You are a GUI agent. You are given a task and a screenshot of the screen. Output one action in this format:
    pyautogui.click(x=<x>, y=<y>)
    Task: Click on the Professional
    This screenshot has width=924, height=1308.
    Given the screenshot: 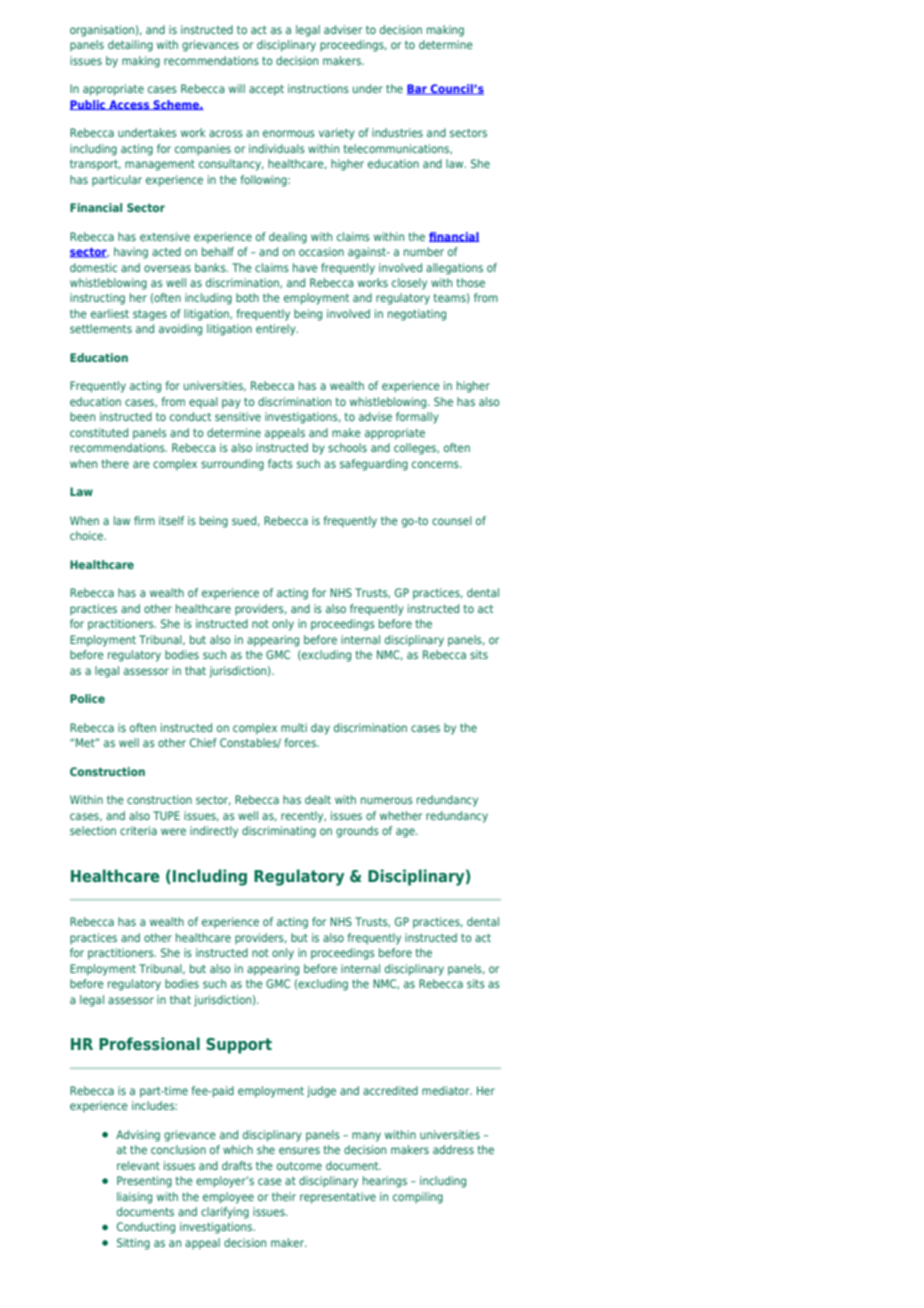 What is the action you would take?
    pyautogui.click(x=149, y=1043)
